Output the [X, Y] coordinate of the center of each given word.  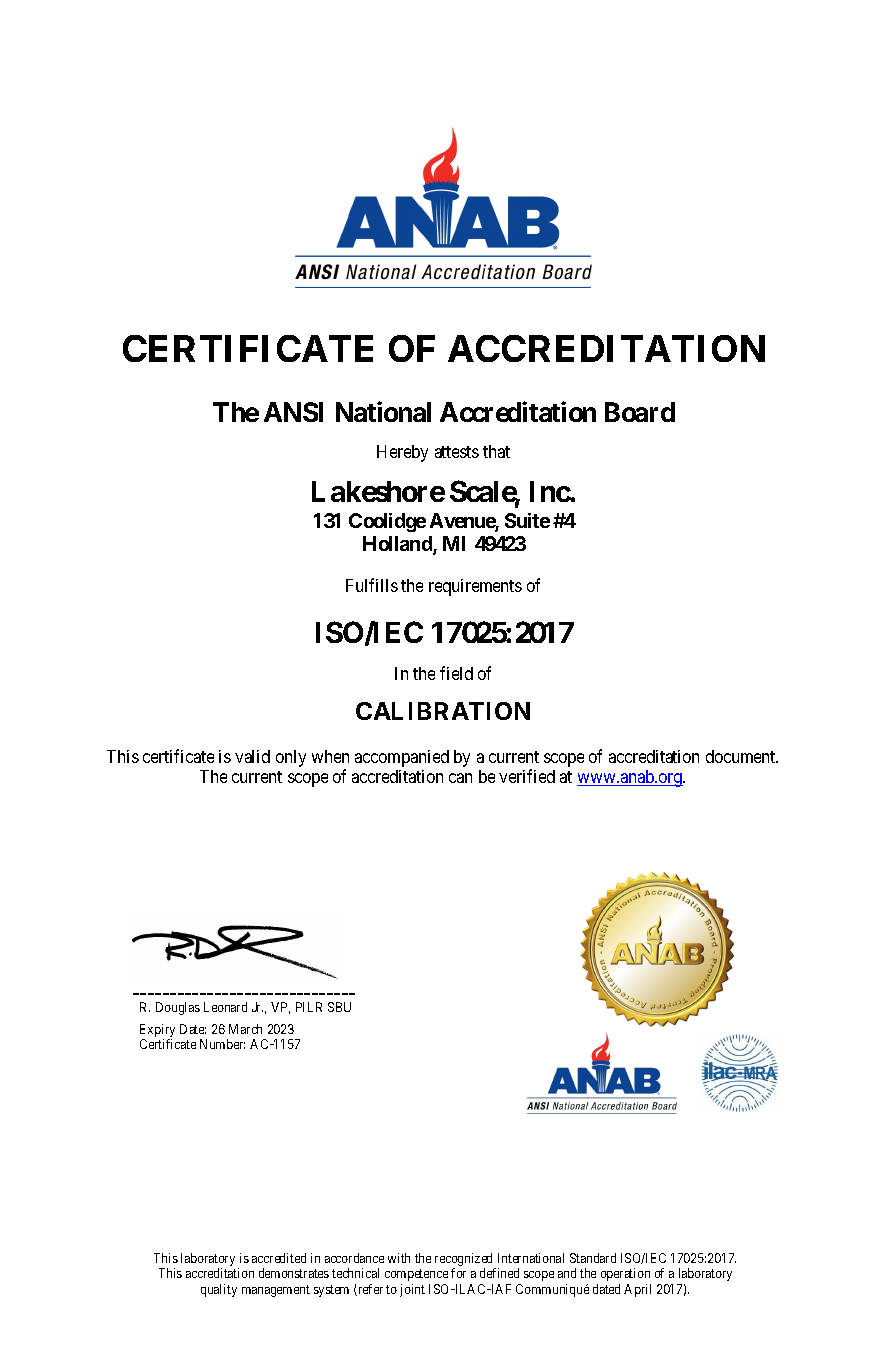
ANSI [293, 412]
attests [457, 452]
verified [527, 776]
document [742, 756]
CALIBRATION [443, 711]
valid [252, 756]
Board [640, 412]
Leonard [225, 1007]
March [245, 1029]
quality [219, 1290]
